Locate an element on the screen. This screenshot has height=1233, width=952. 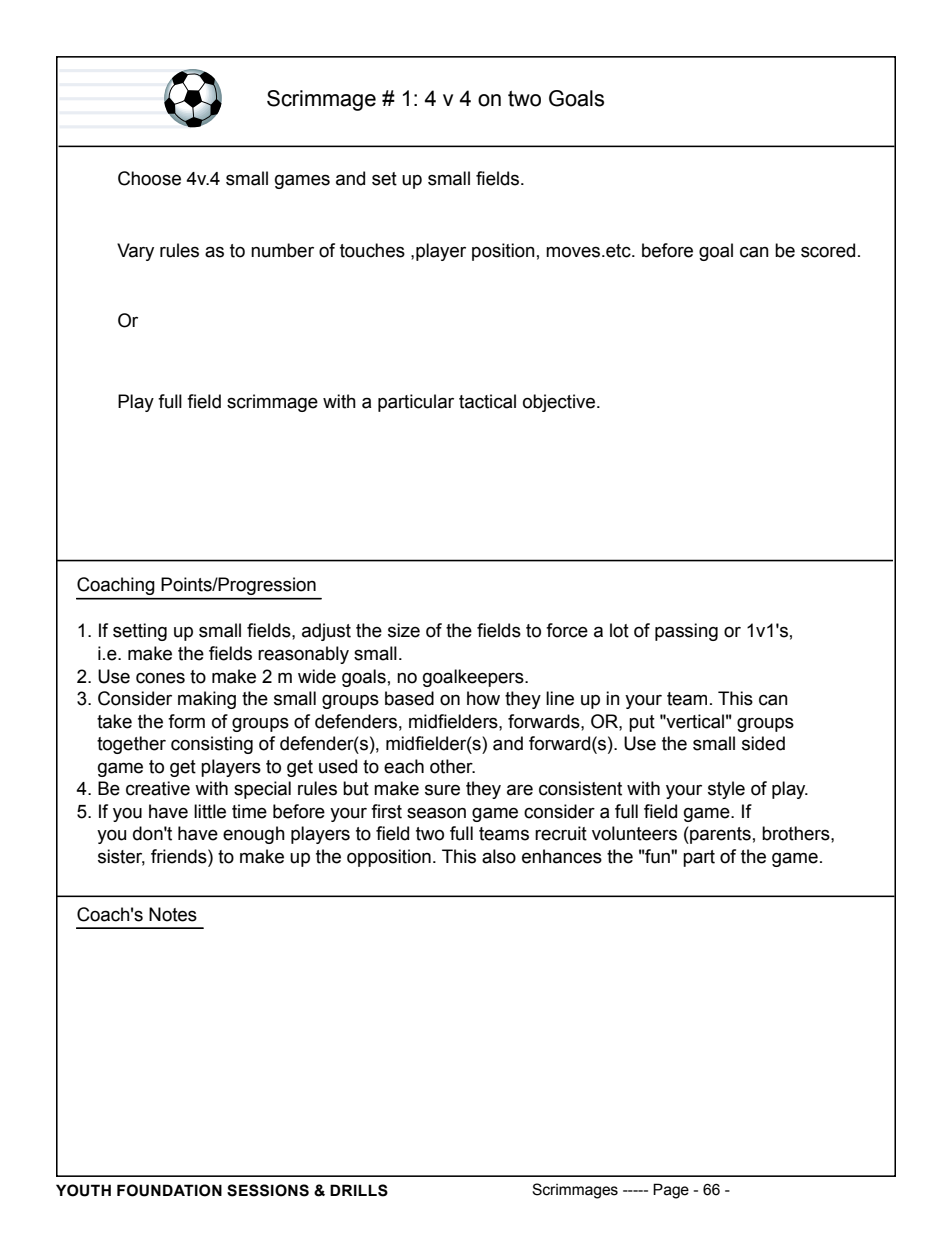
Choose is located at coordinates (149, 178).
